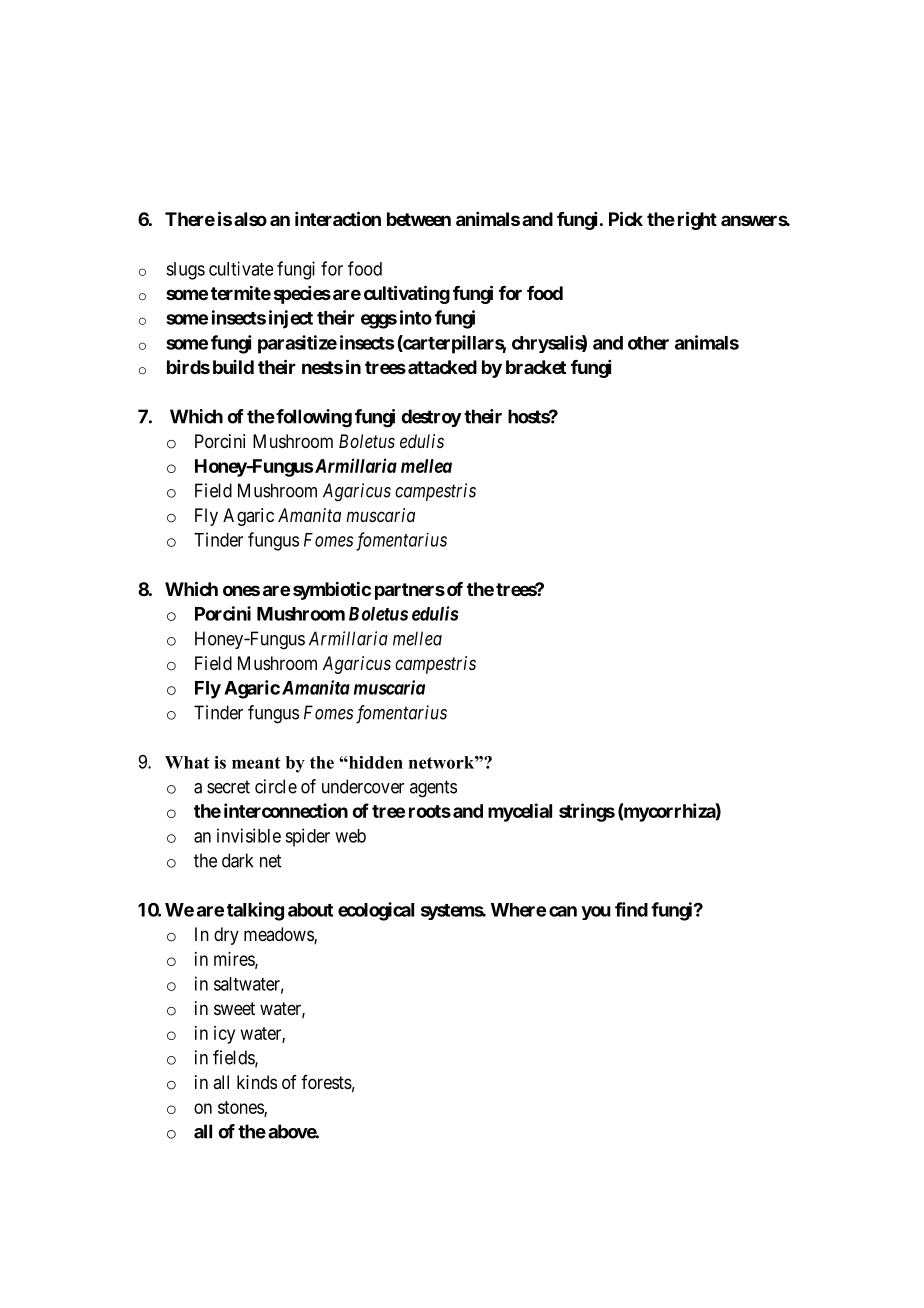 This page has height=1308, width=924. Describe the element at coordinates (257, 1082) in the page. I see `kinds` at that location.
